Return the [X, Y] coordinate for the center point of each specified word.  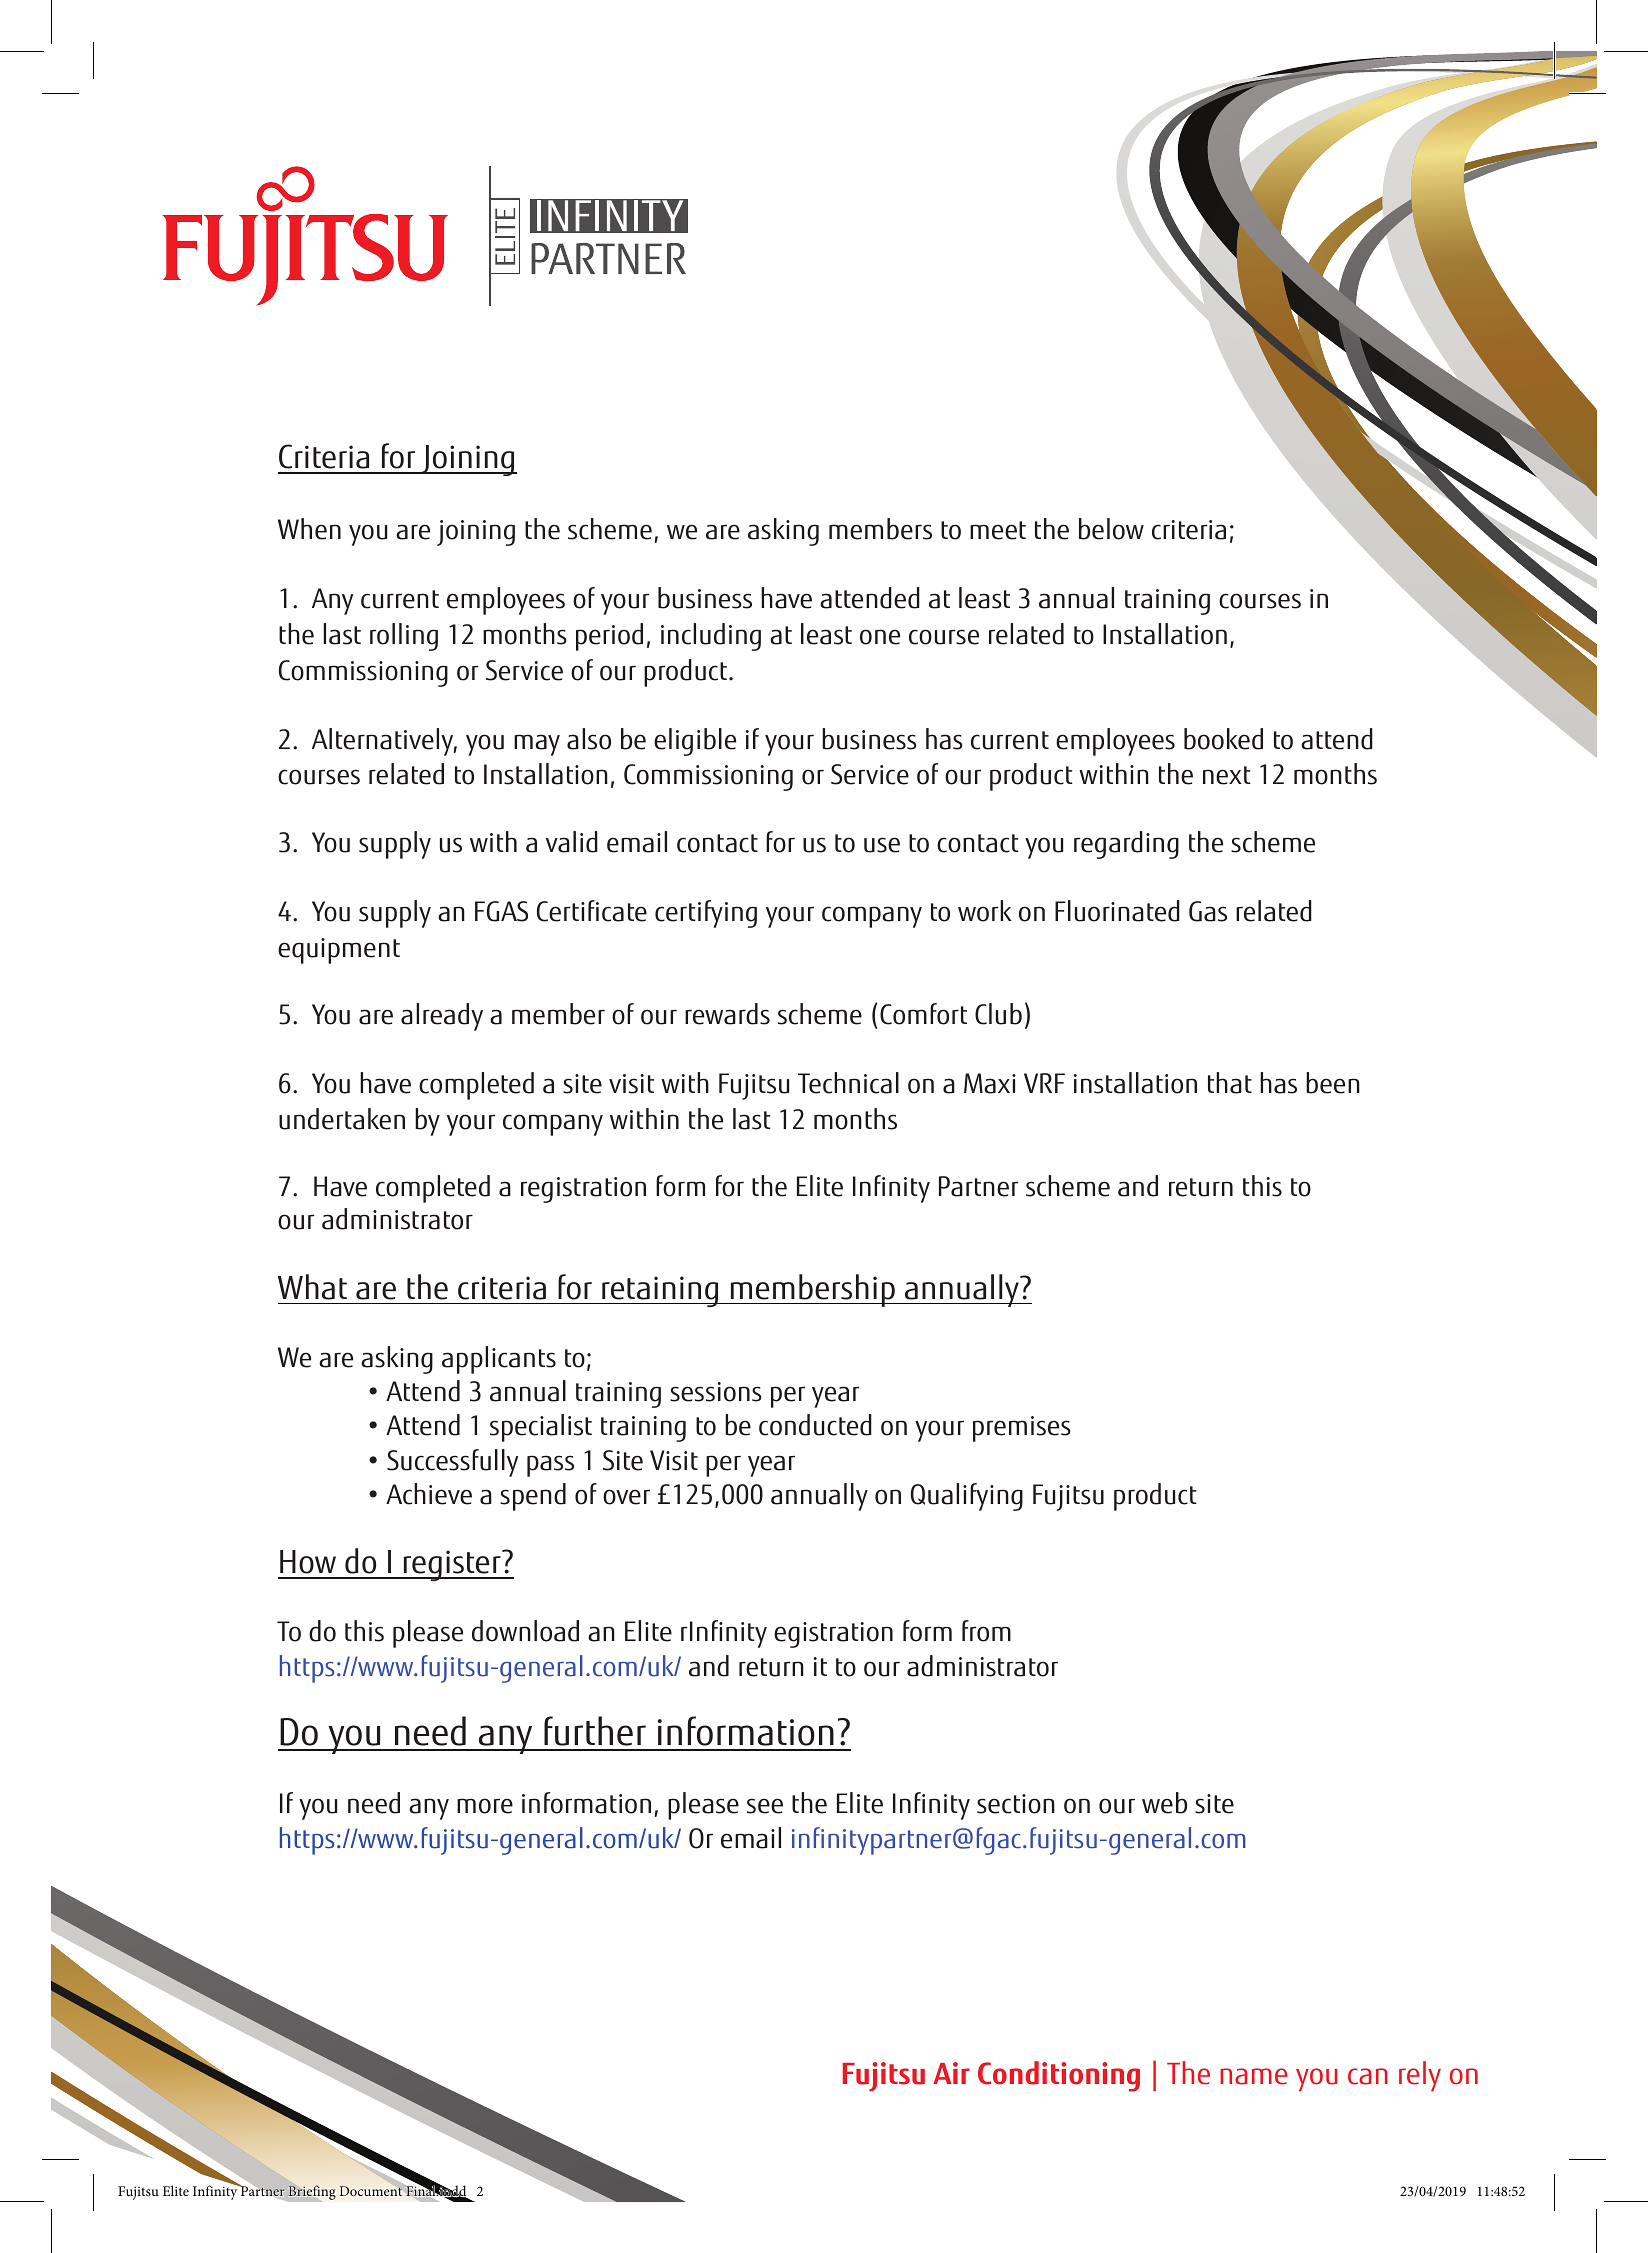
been [1333, 1083]
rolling [404, 637]
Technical [848, 1083]
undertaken [342, 1119]
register [452, 1565]
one [880, 637]
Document [370, 2191]
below [1111, 529]
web [1164, 1803]
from [986, 1631]
